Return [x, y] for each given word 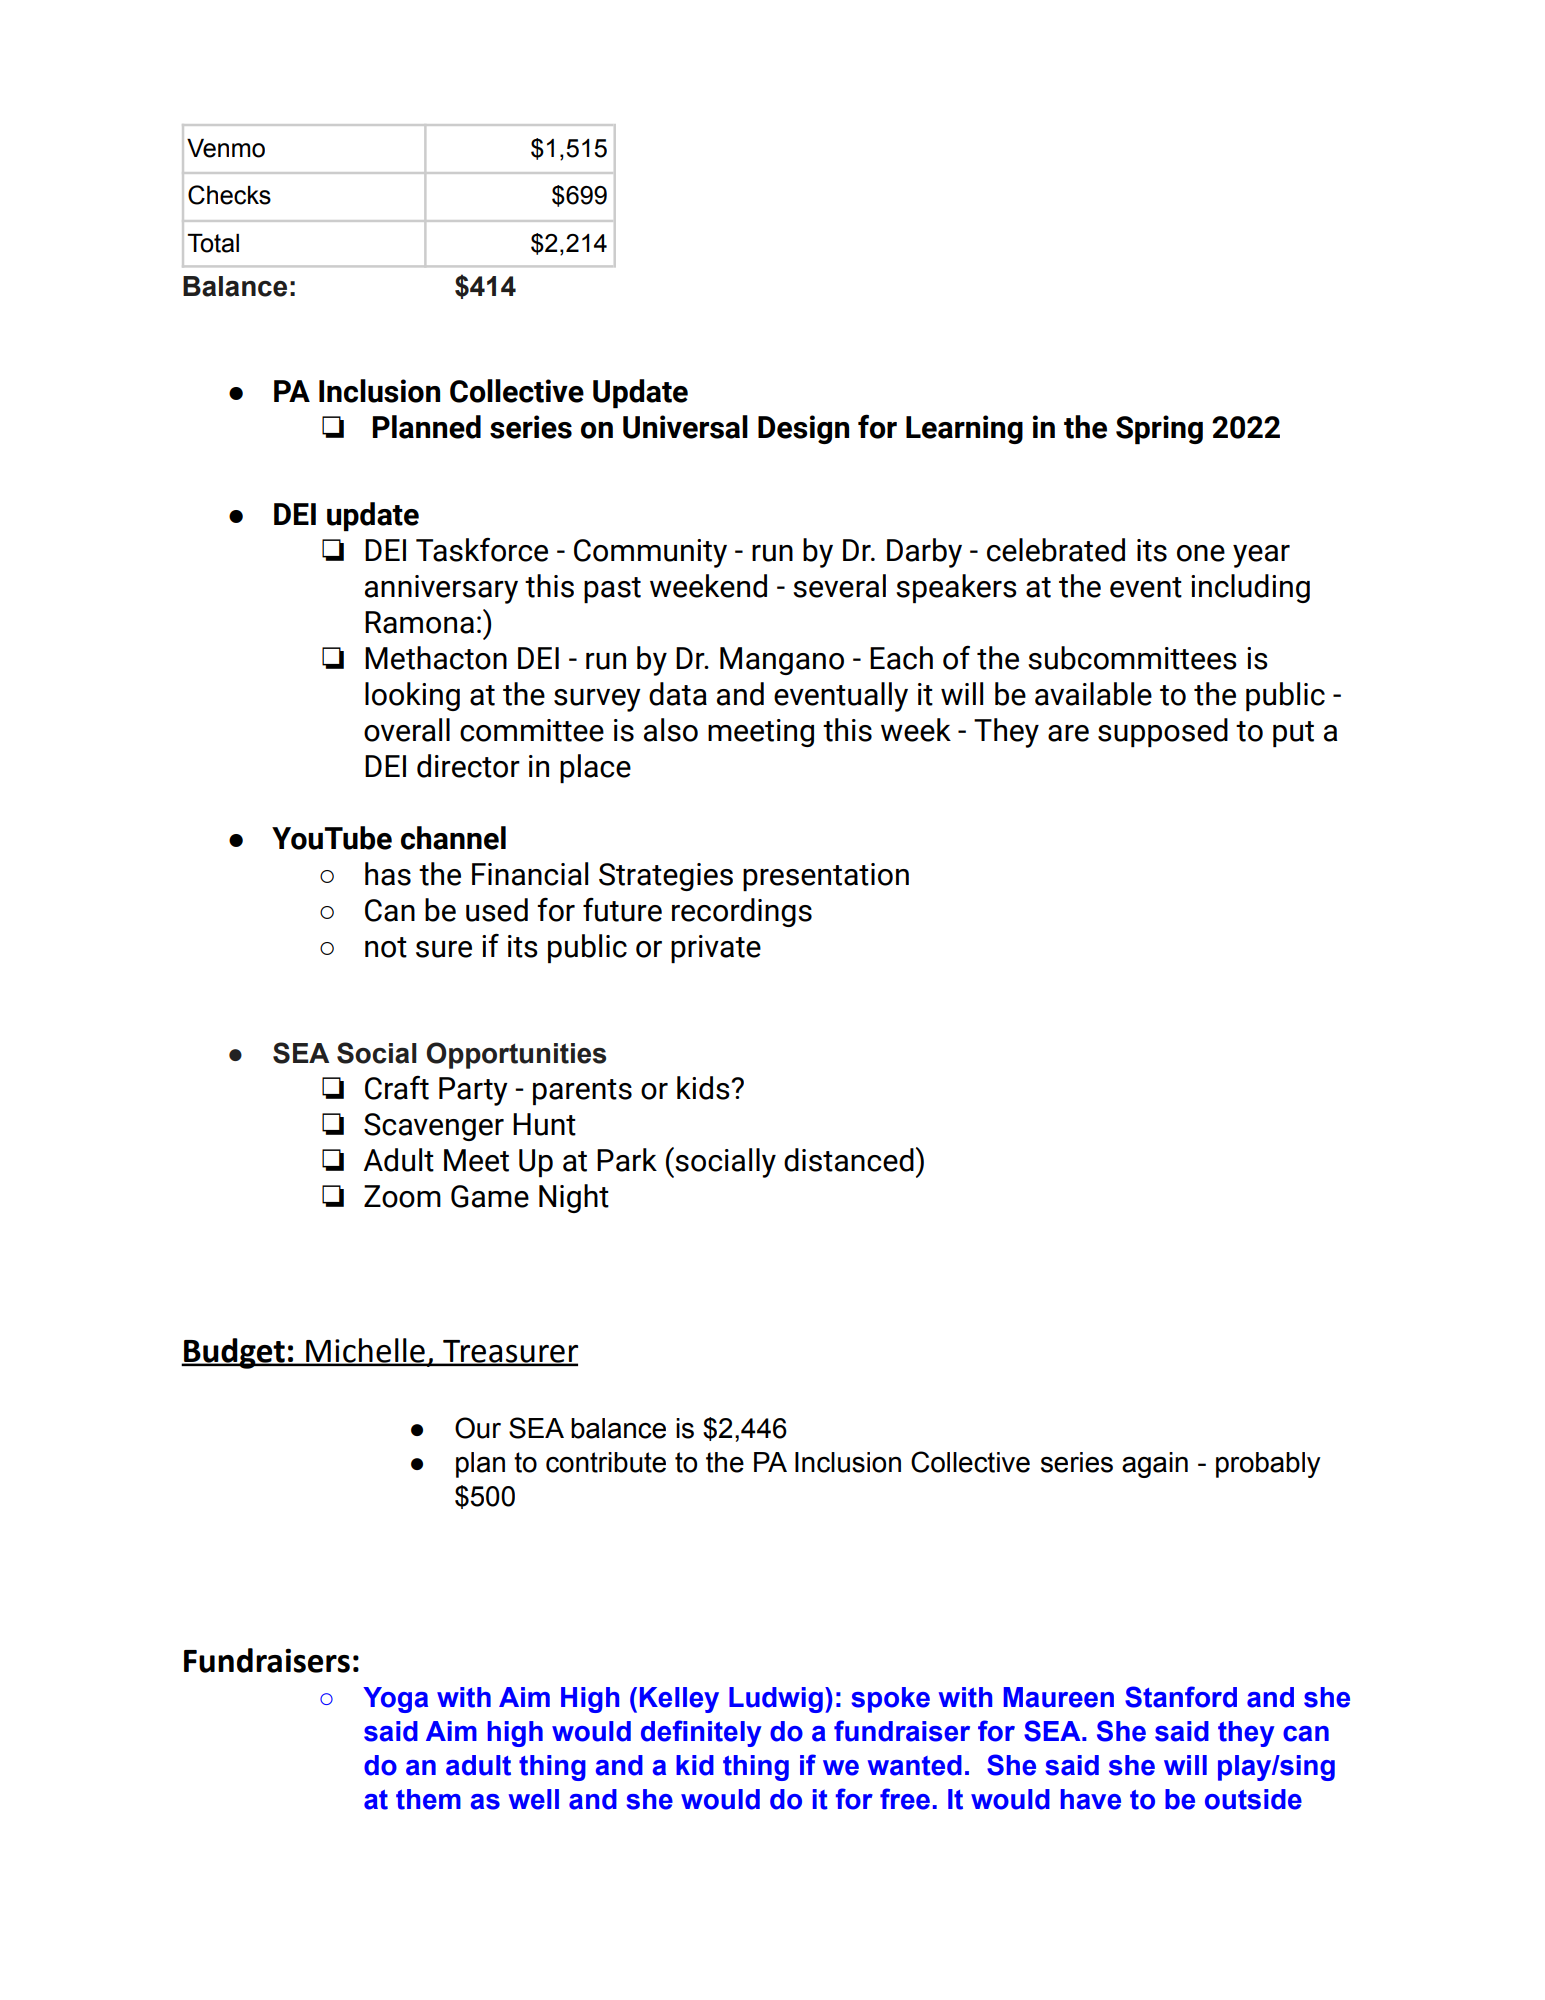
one [1201, 553]
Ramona [419, 622]
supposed [1163, 732]
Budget [234, 1353]
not [386, 947]
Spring [1159, 429]
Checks [229, 195]
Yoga [395, 1700]
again [1155, 1465]
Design [803, 429]
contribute [606, 1462]
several [839, 586]
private [716, 949]
